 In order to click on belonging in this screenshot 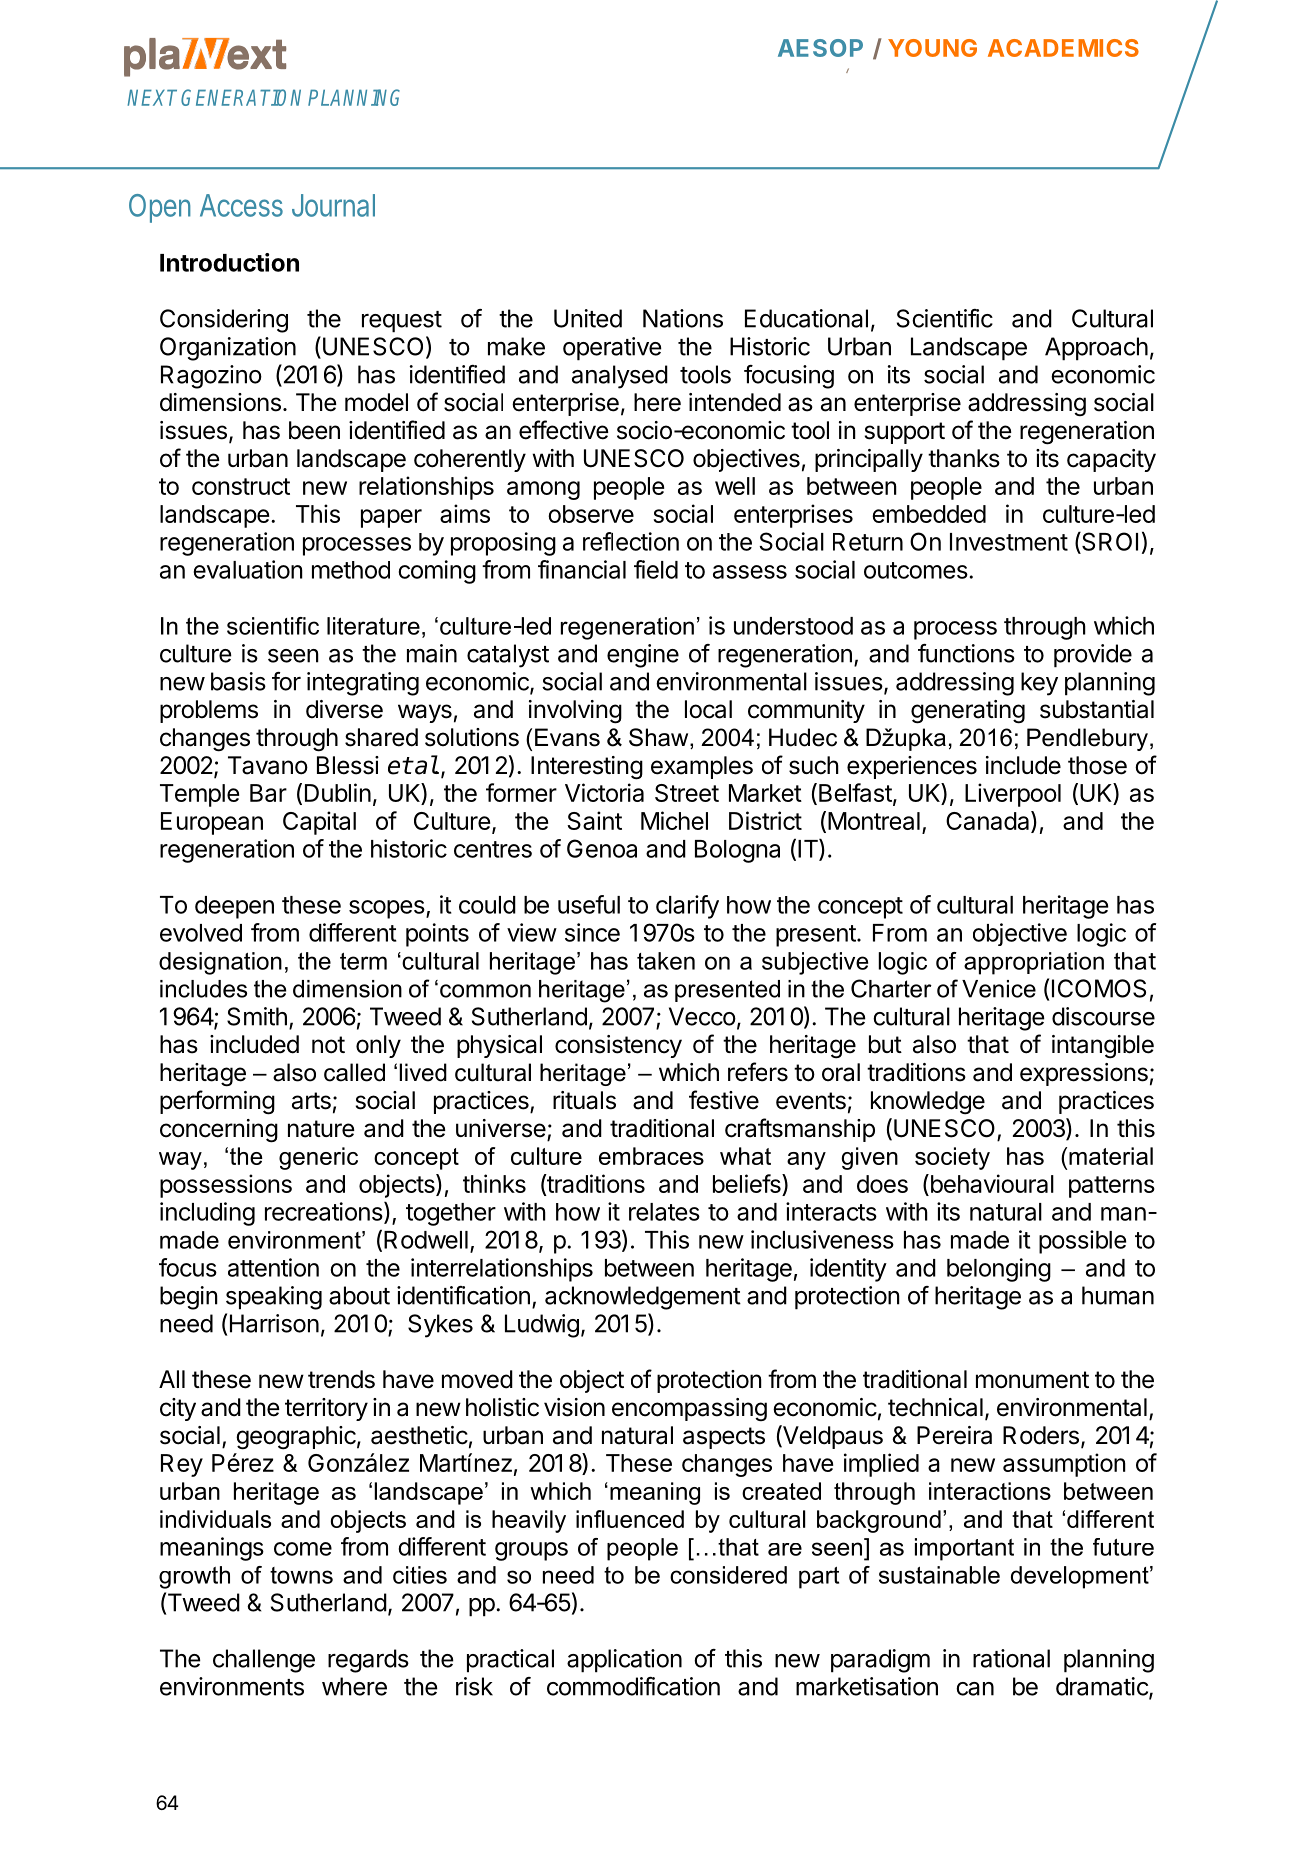, I will do `click(999, 1270)`.
